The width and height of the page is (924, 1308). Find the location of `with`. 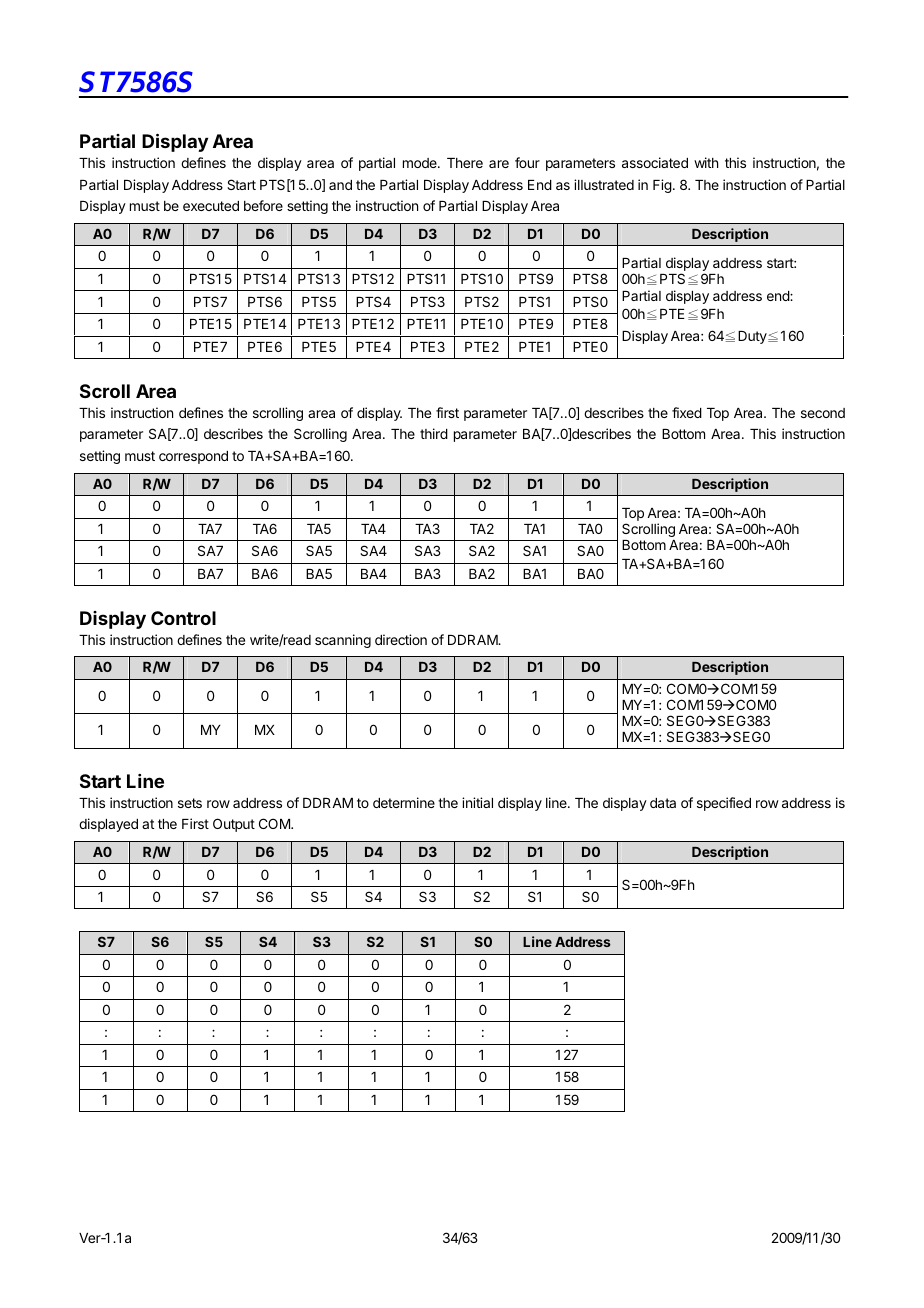

with is located at coordinates (706, 162).
